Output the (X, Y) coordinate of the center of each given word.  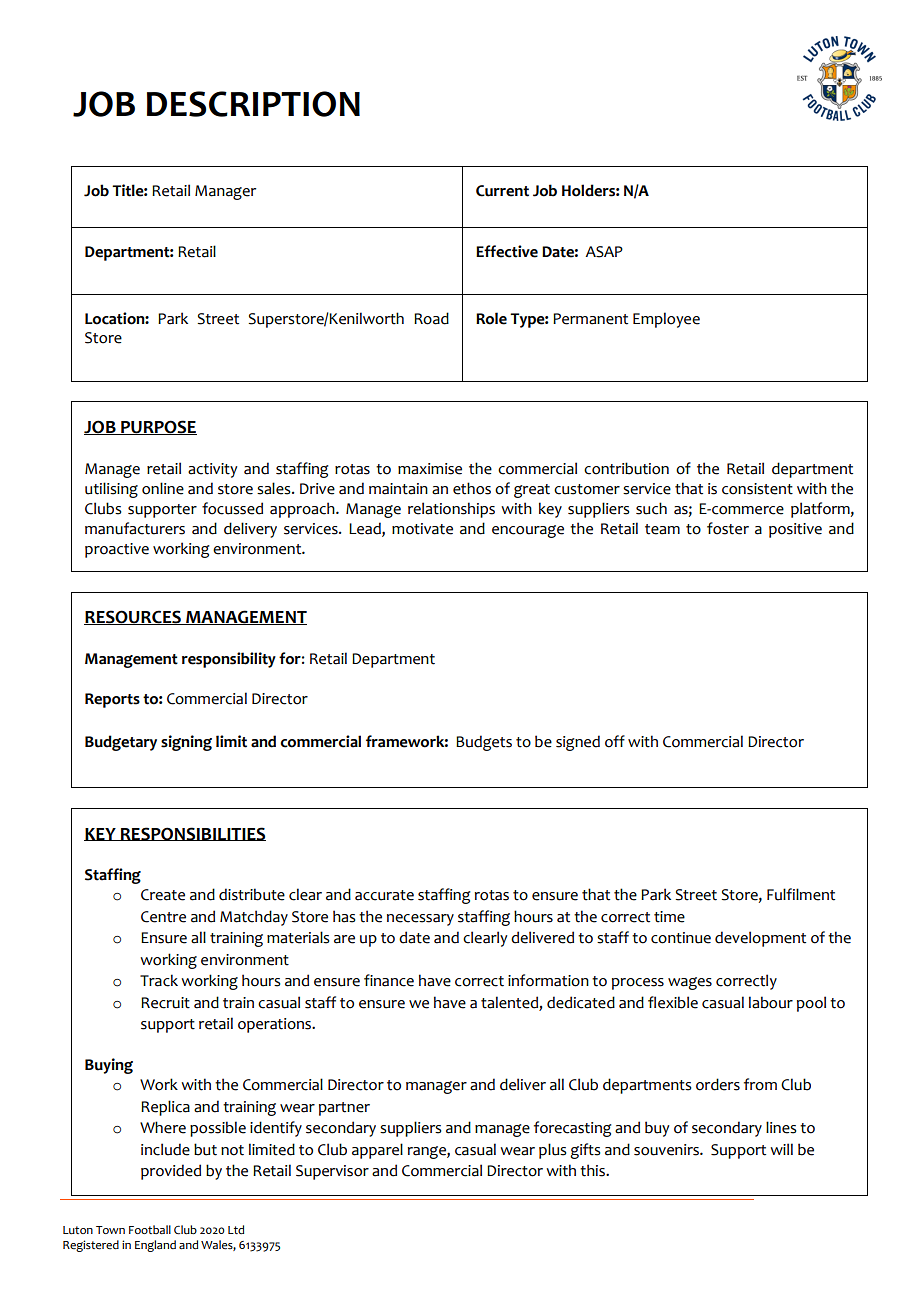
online (163, 488)
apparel (377, 1151)
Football (150, 1229)
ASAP (604, 252)
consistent (757, 489)
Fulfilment (801, 894)
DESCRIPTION (253, 104)
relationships (451, 510)
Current (502, 191)
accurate (384, 895)
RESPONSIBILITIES (192, 834)
